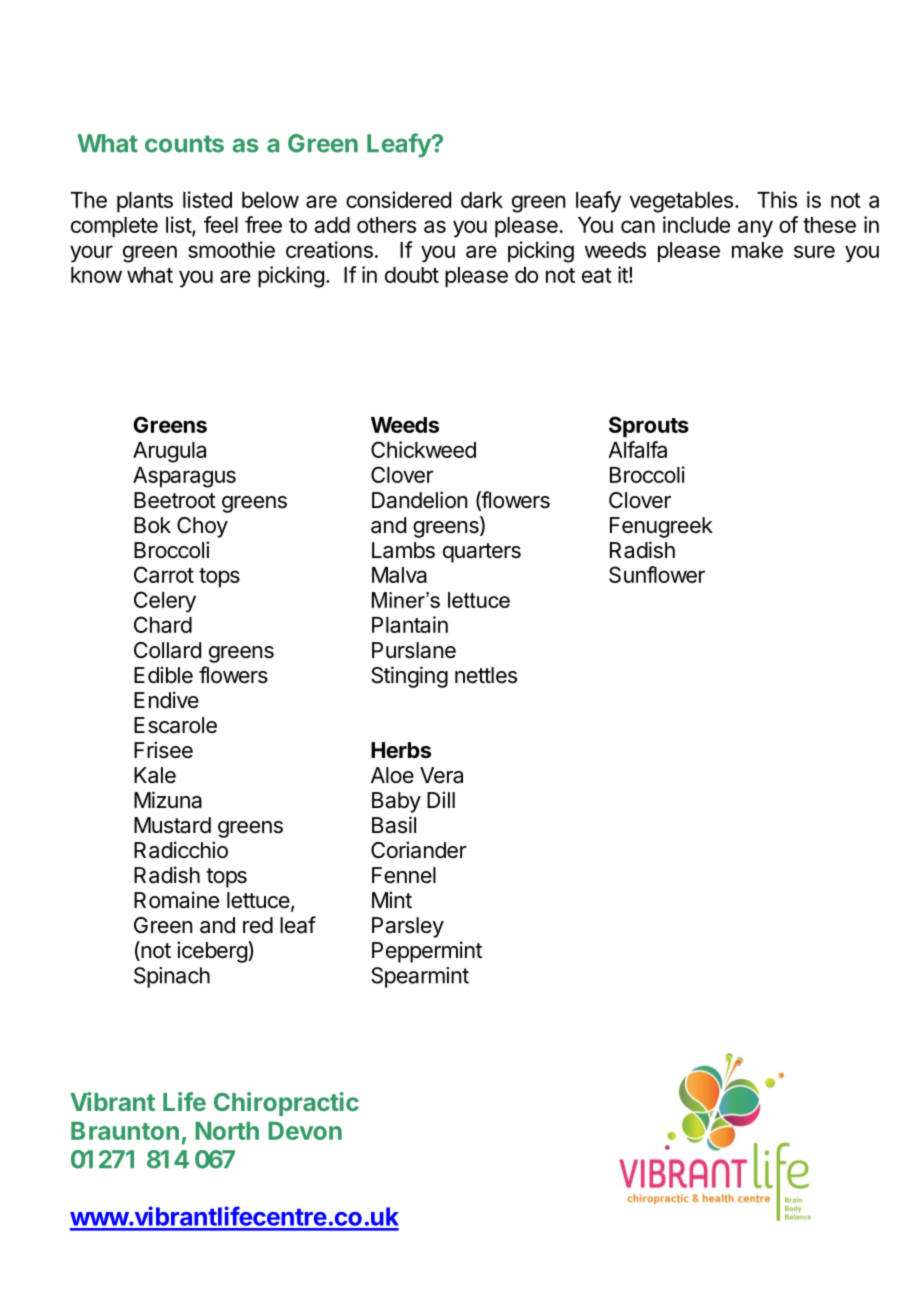 Image resolution: width=924 pixels, height=1308 pixels. Describe the element at coordinates (184, 144) in the page. I see `counts` at that location.
